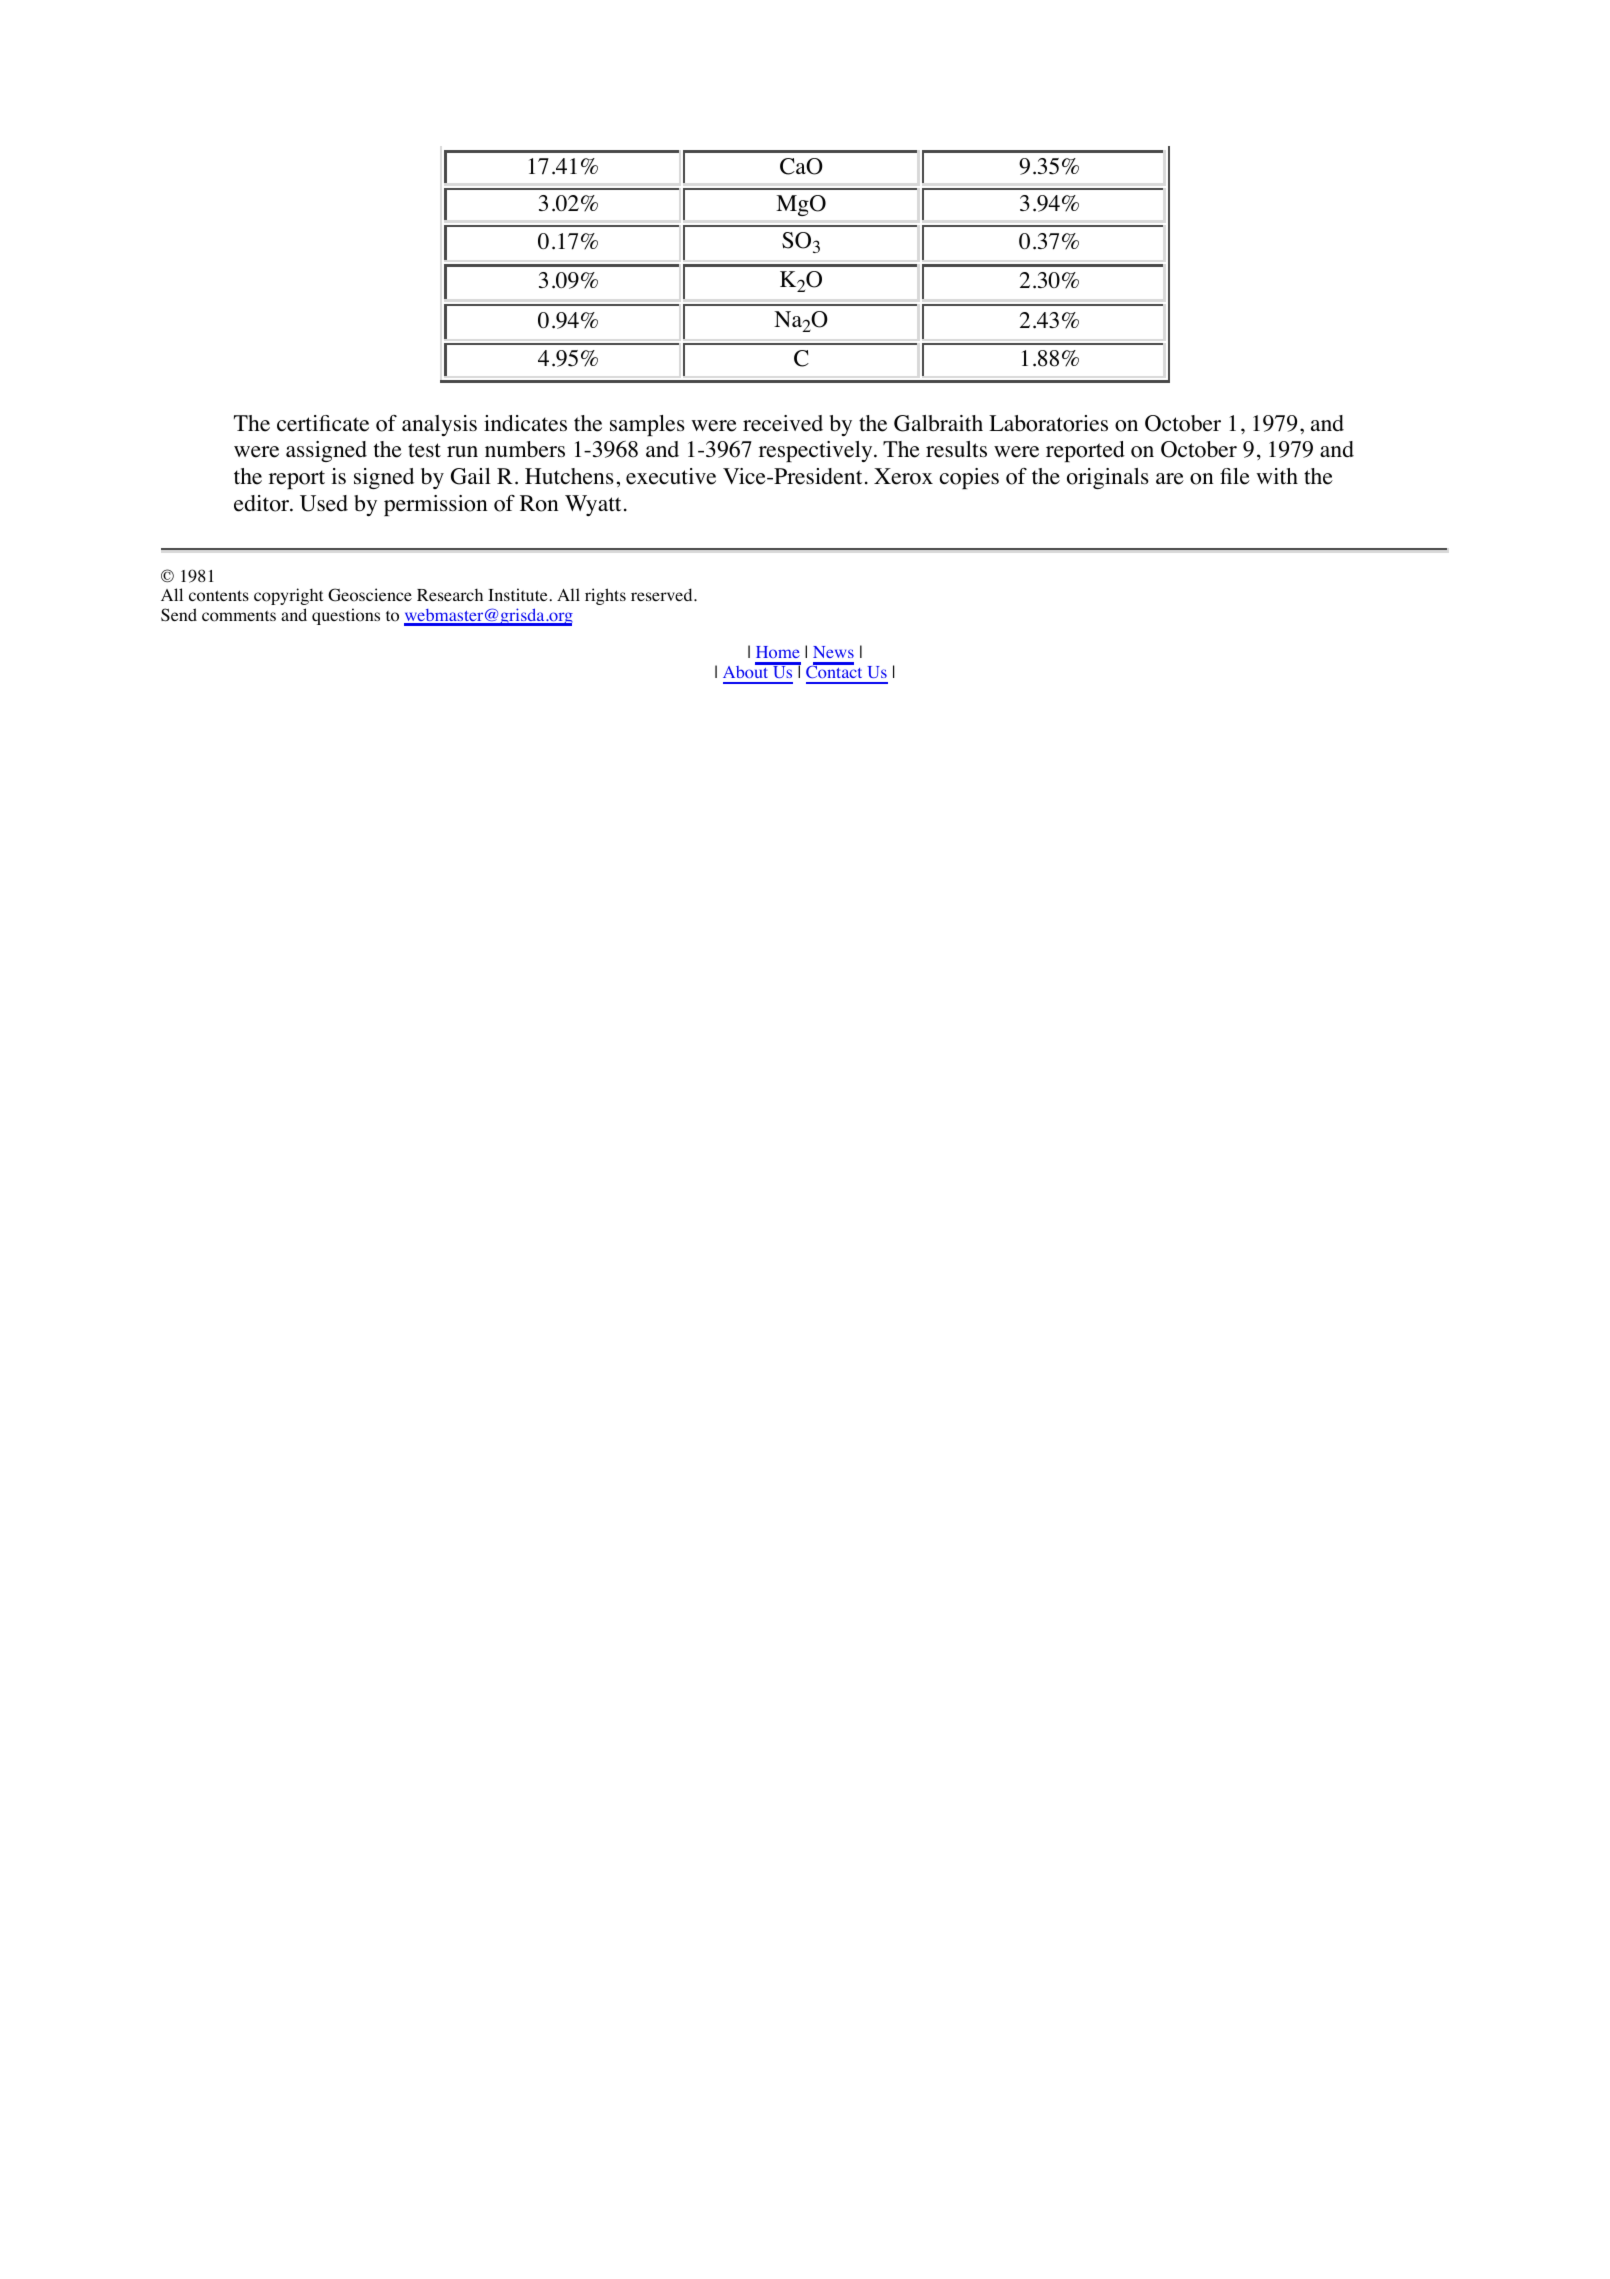 The height and width of the document is (2279, 1610). What do you see at coordinates (605, 596) in the document?
I see `rights` at bounding box center [605, 596].
